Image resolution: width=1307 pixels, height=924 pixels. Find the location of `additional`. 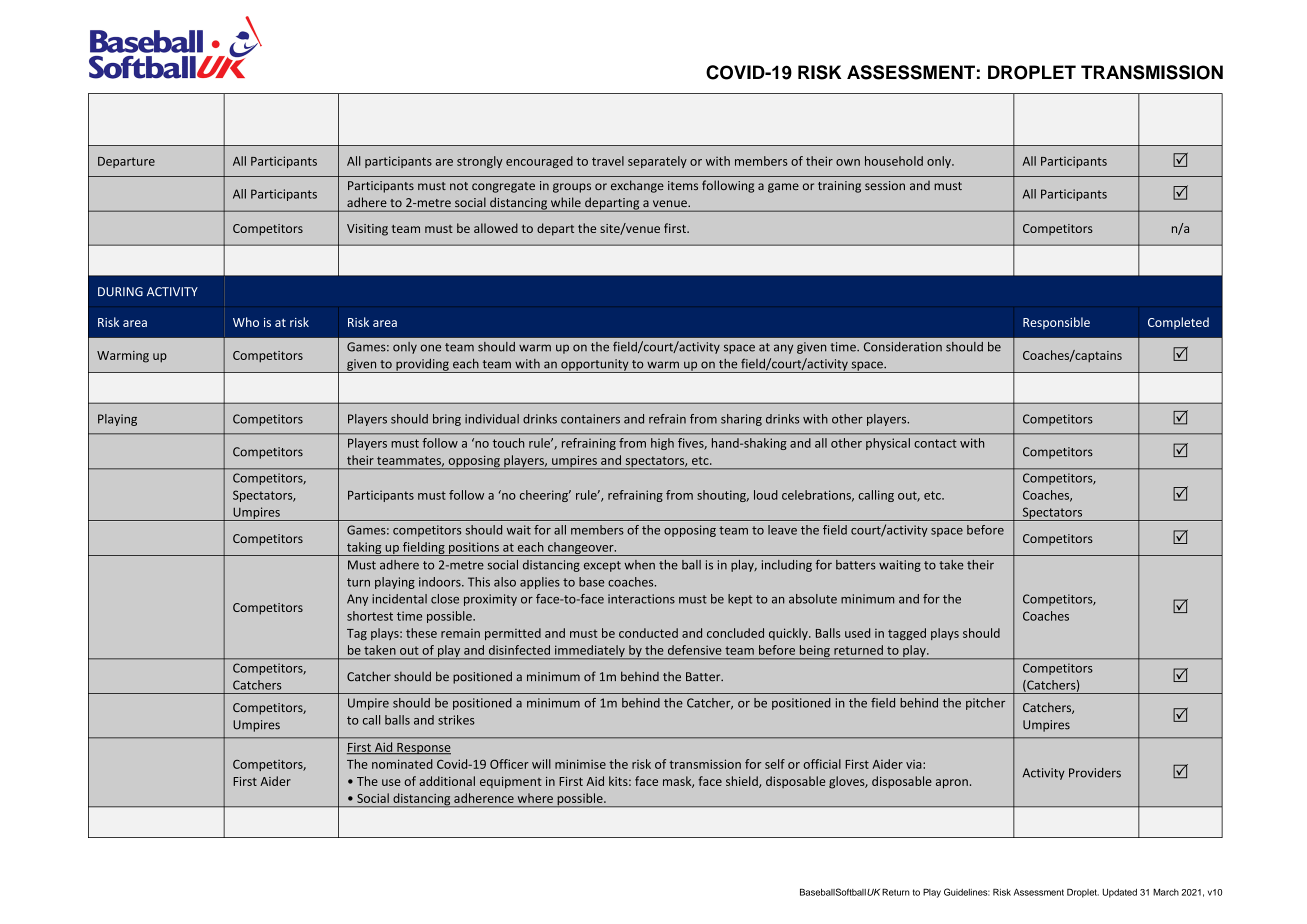

additional is located at coordinates (447, 781).
